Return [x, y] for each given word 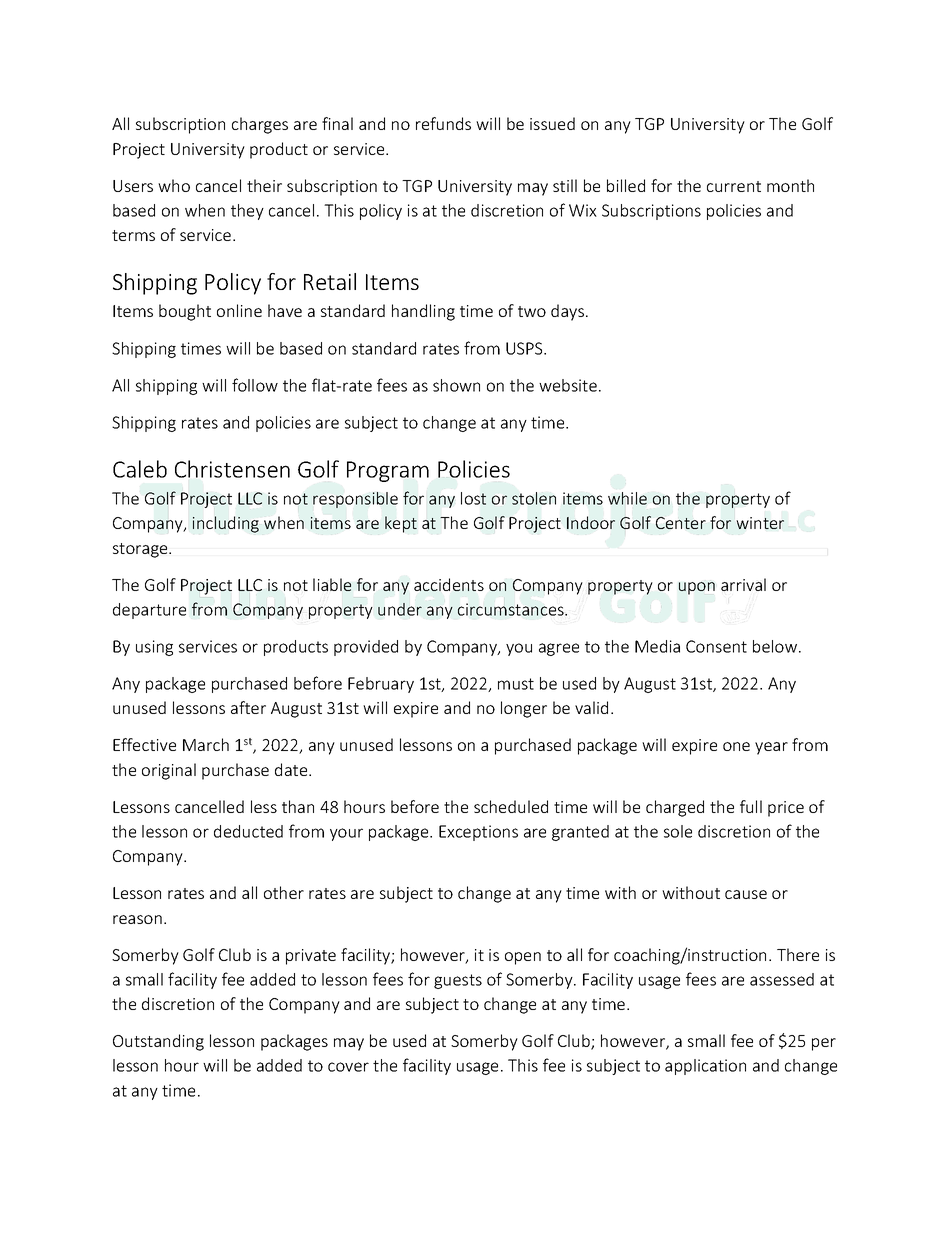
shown [456, 385]
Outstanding [158, 1042]
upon [697, 588]
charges [260, 125]
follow [255, 385]
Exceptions [478, 833]
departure [149, 611]
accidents [449, 584]
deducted [248, 831]
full [751, 806]
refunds [443, 123]
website [568, 385]
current [734, 186]
